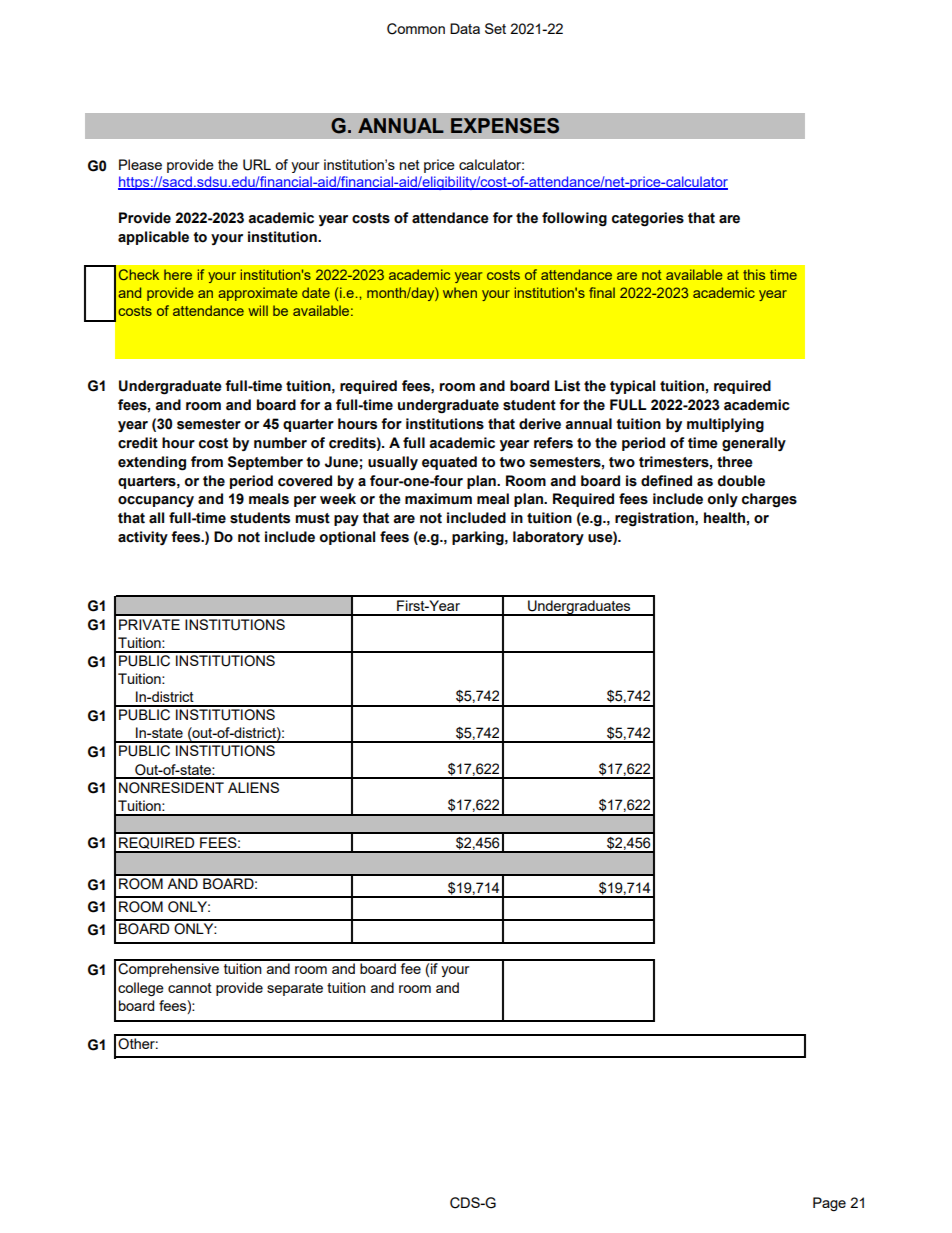  What do you see at coordinates (495, 28) in the page?
I see `Set` at bounding box center [495, 28].
